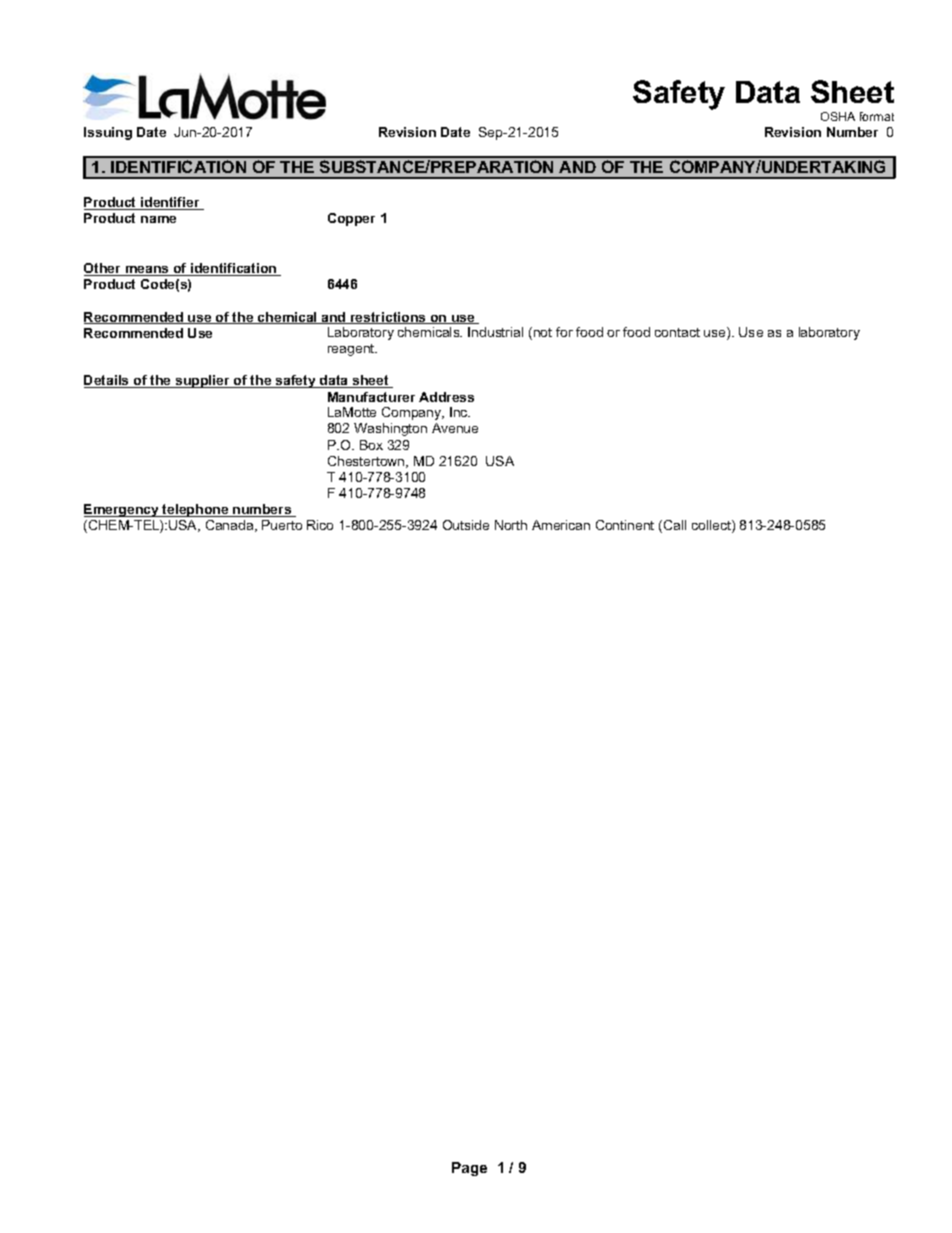 This screenshot has width=952, height=1233. Describe the element at coordinates (231, 526) in the screenshot. I see `Canada` at that location.
